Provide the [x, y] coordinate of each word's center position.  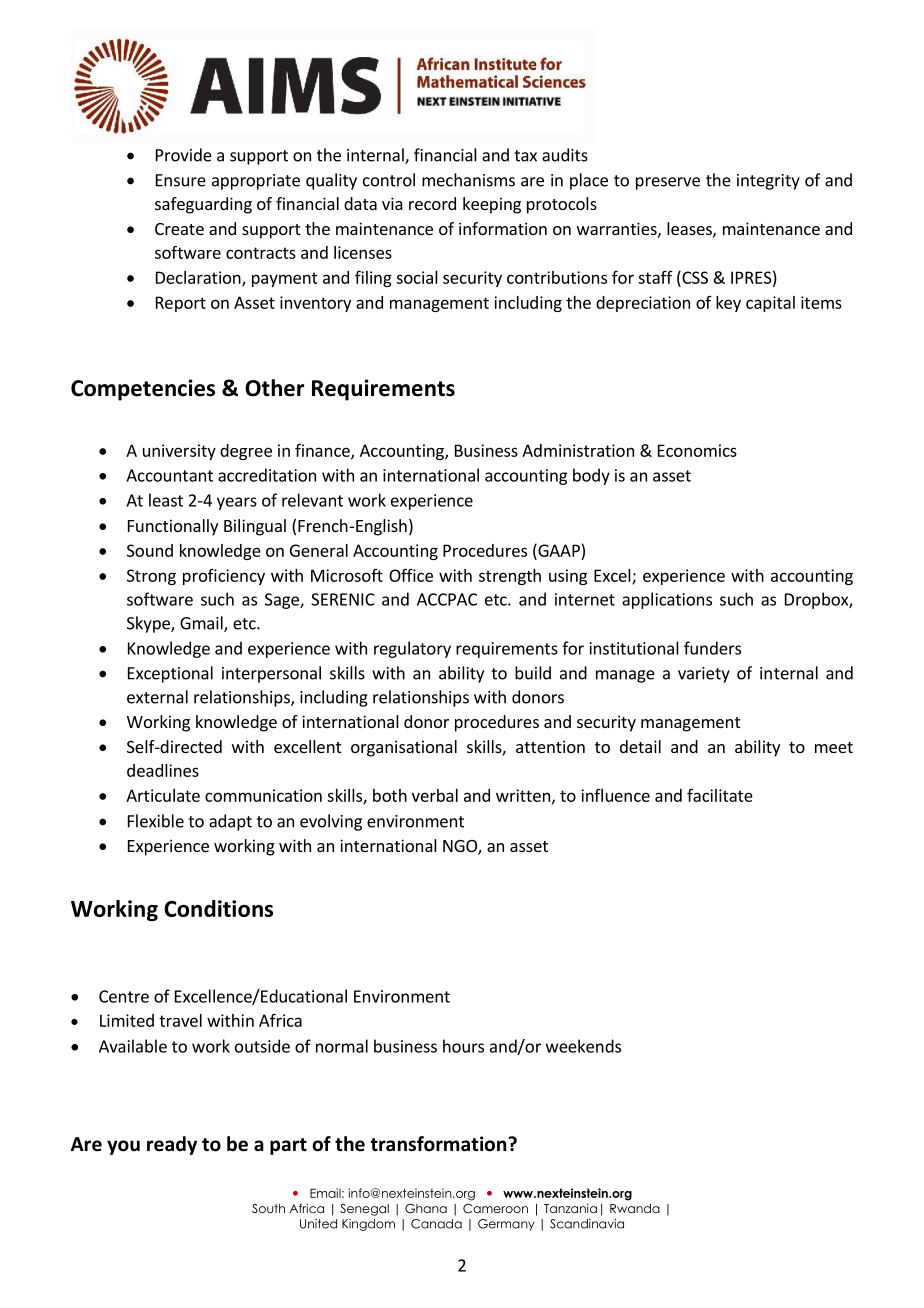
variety [704, 675]
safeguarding [203, 205]
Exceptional [170, 674]
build [533, 673]
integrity [768, 182]
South [268, 1208]
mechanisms [468, 180]
